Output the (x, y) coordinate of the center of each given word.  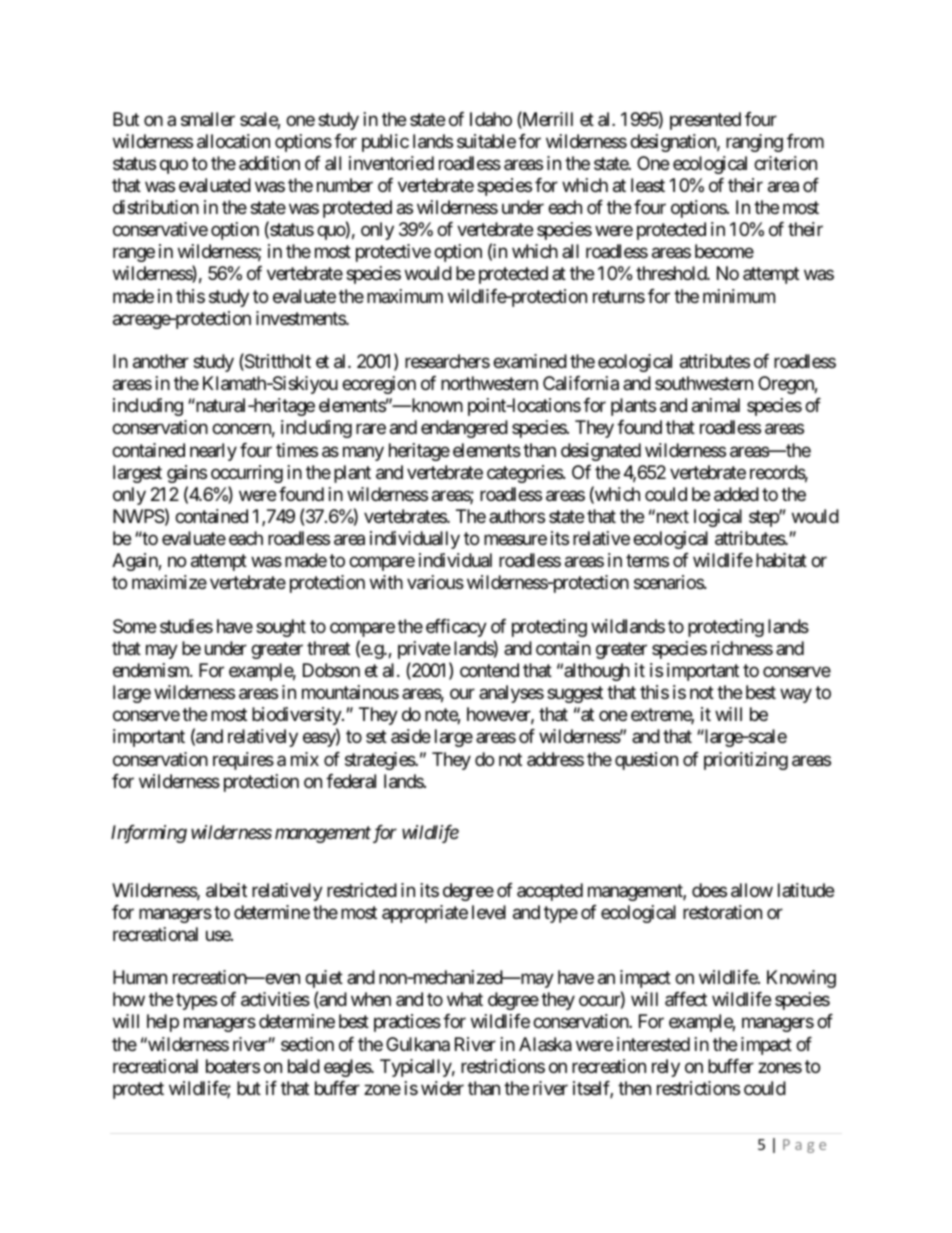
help (163, 1023)
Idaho (491, 119)
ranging (754, 143)
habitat (781, 560)
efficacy (456, 628)
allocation (233, 141)
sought (281, 628)
